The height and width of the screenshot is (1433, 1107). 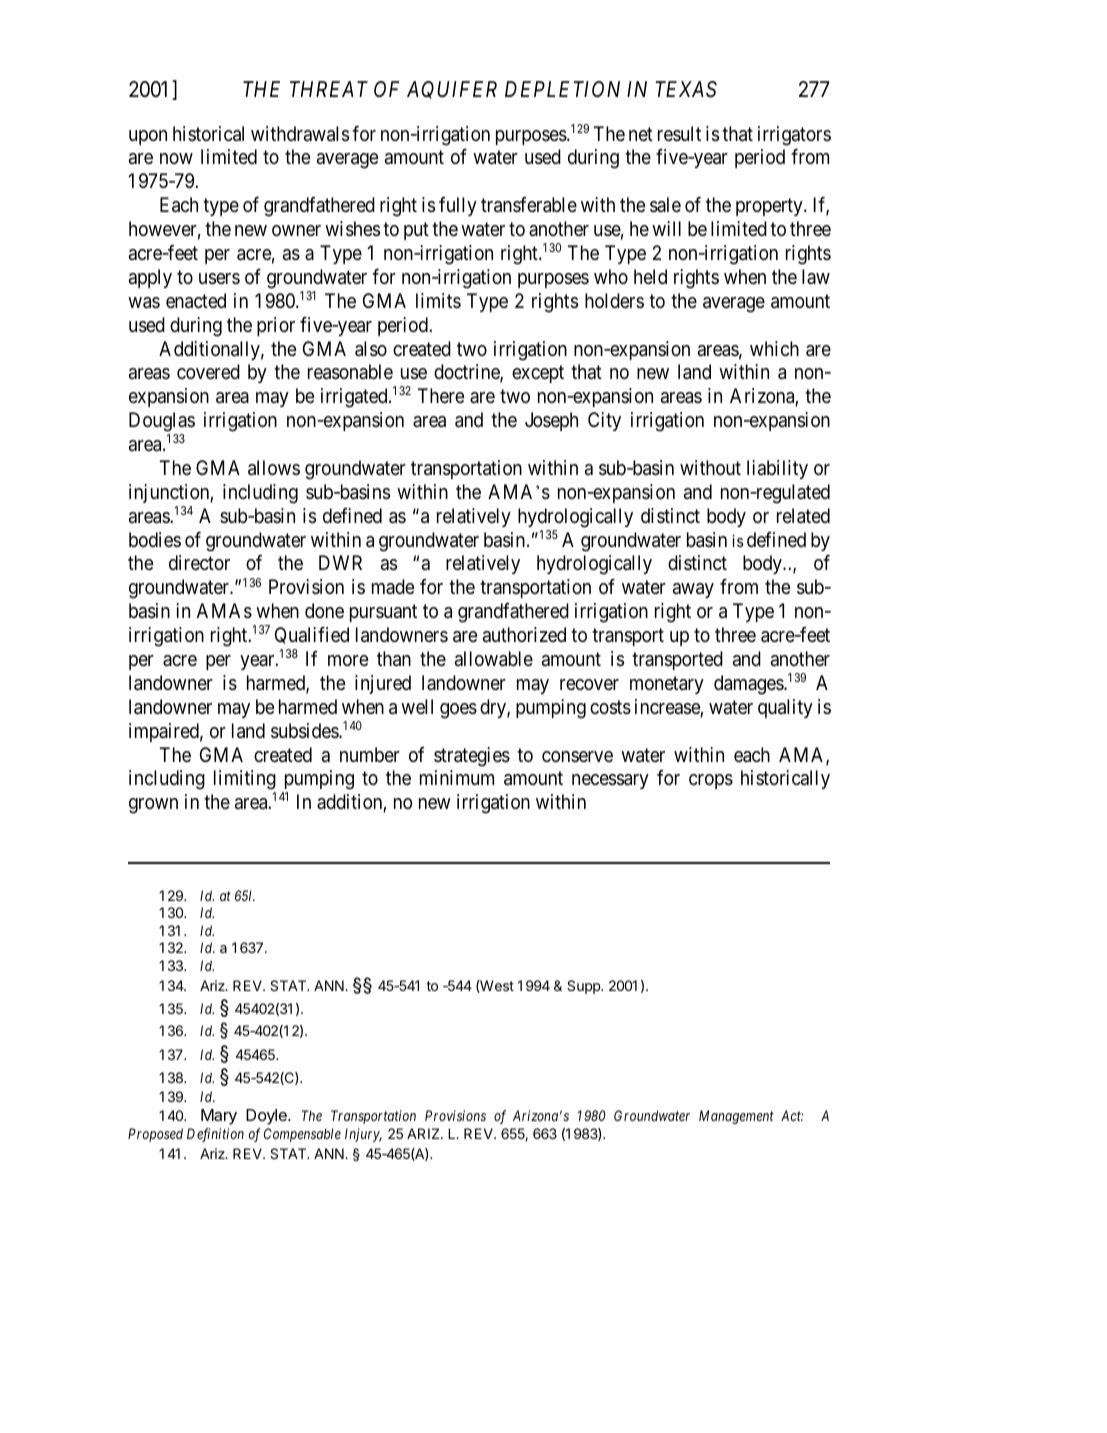 What do you see at coordinates (551, 421) in the screenshot?
I see `Joseph` at bounding box center [551, 421].
